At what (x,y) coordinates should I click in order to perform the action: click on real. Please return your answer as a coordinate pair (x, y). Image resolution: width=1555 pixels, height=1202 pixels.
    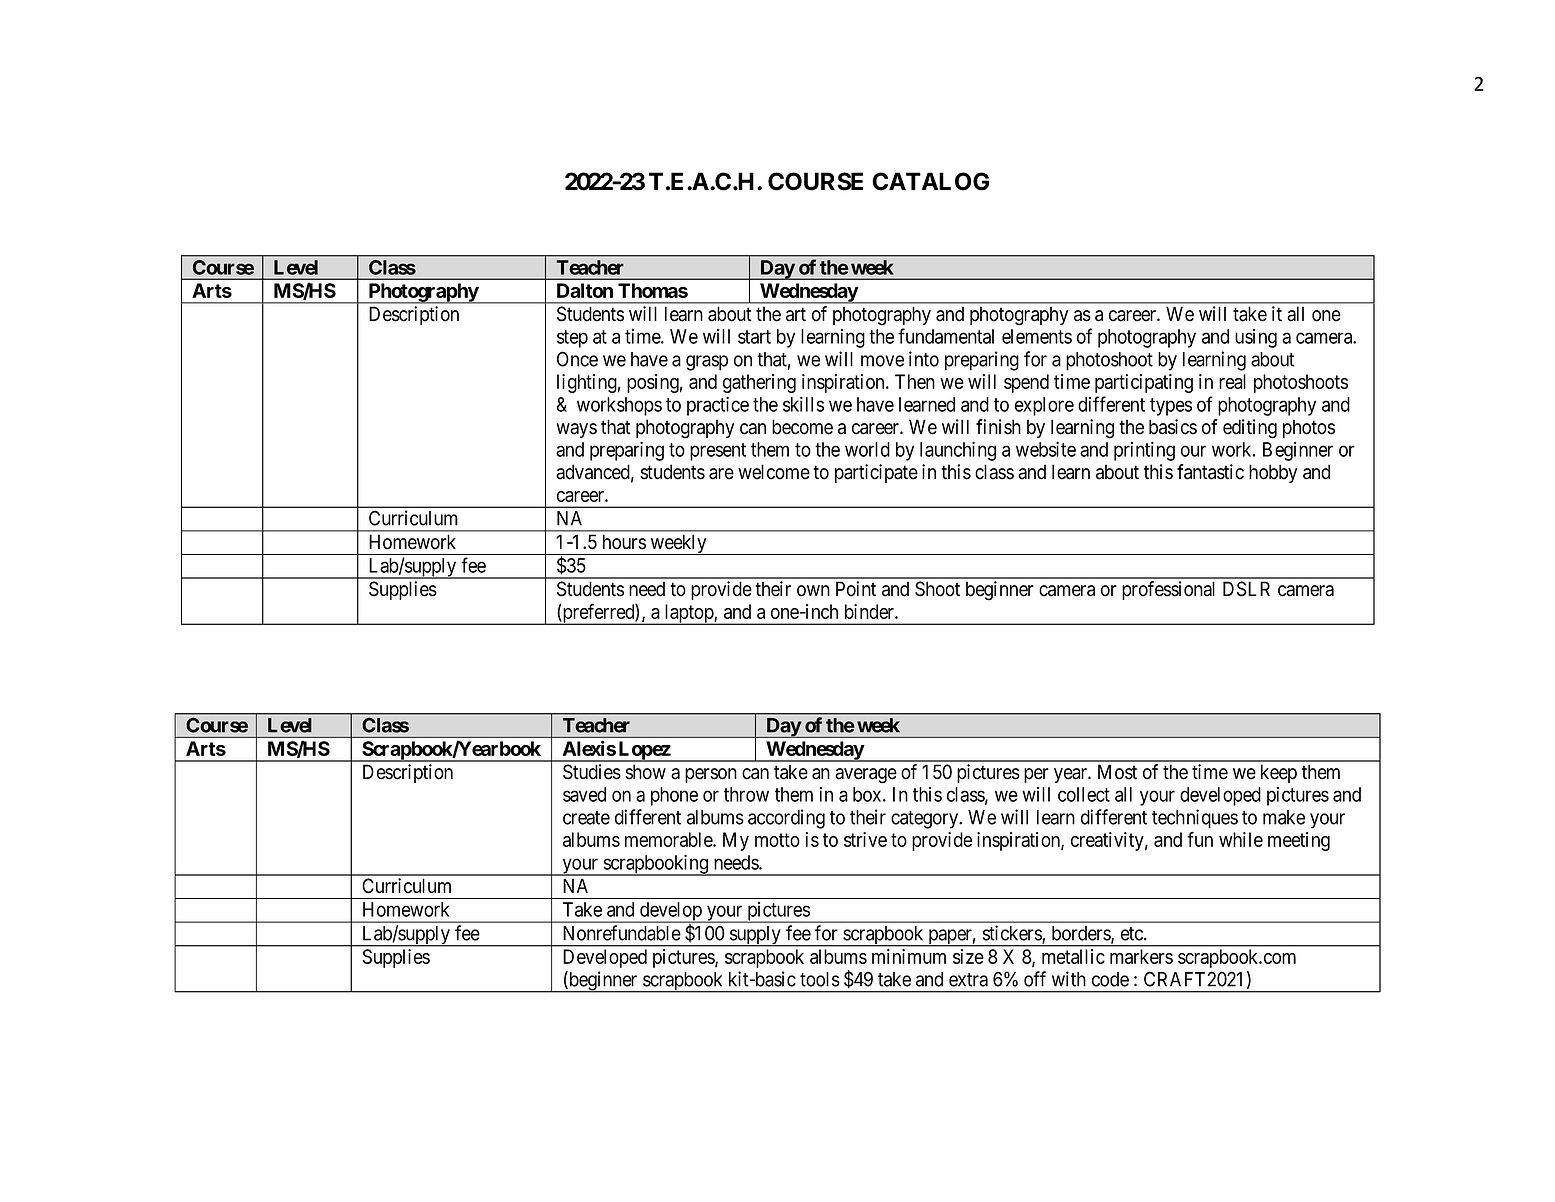
    Looking at the image, I should click on (1232, 381).
